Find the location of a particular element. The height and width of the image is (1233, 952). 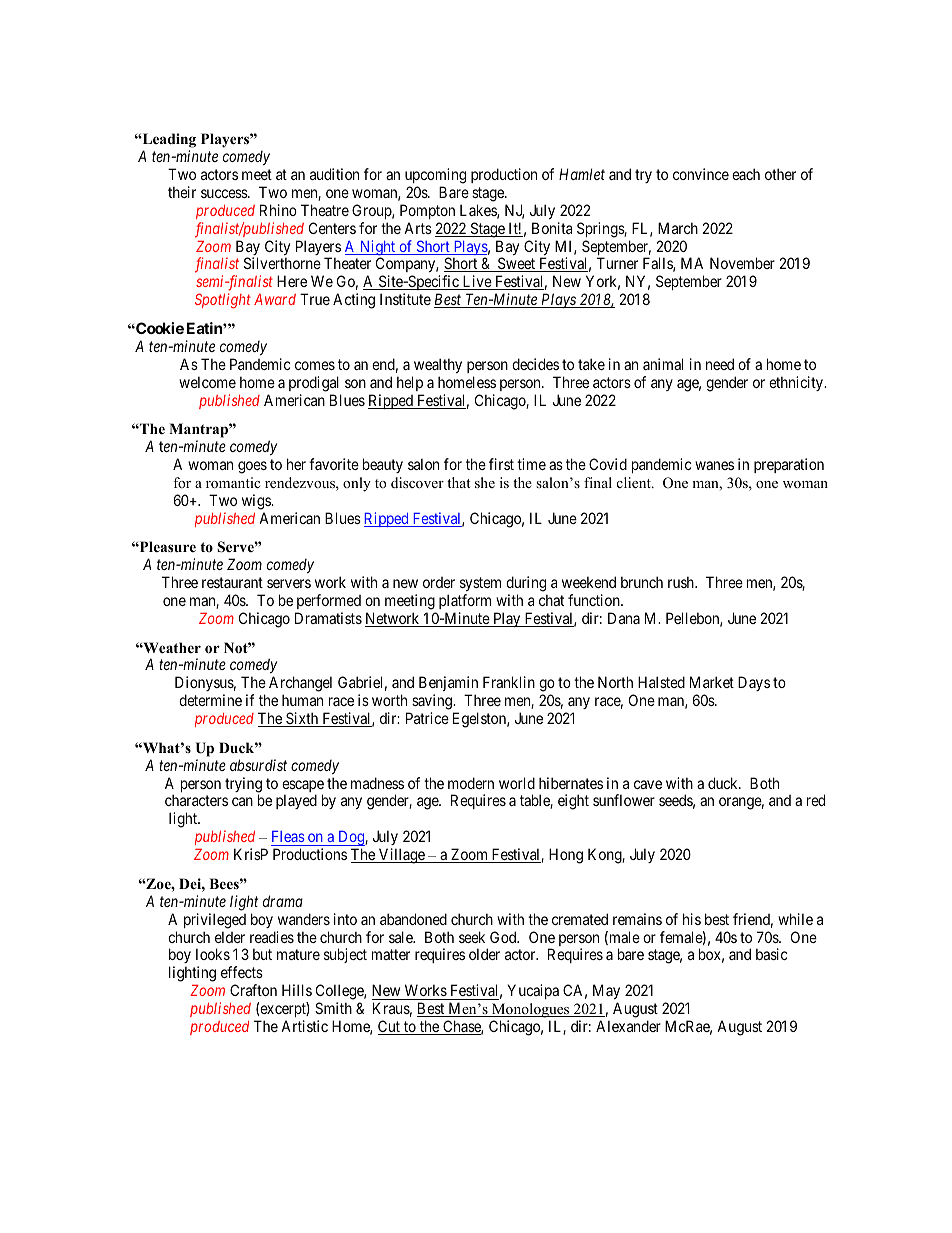

goes is located at coordinates (252, 467).
